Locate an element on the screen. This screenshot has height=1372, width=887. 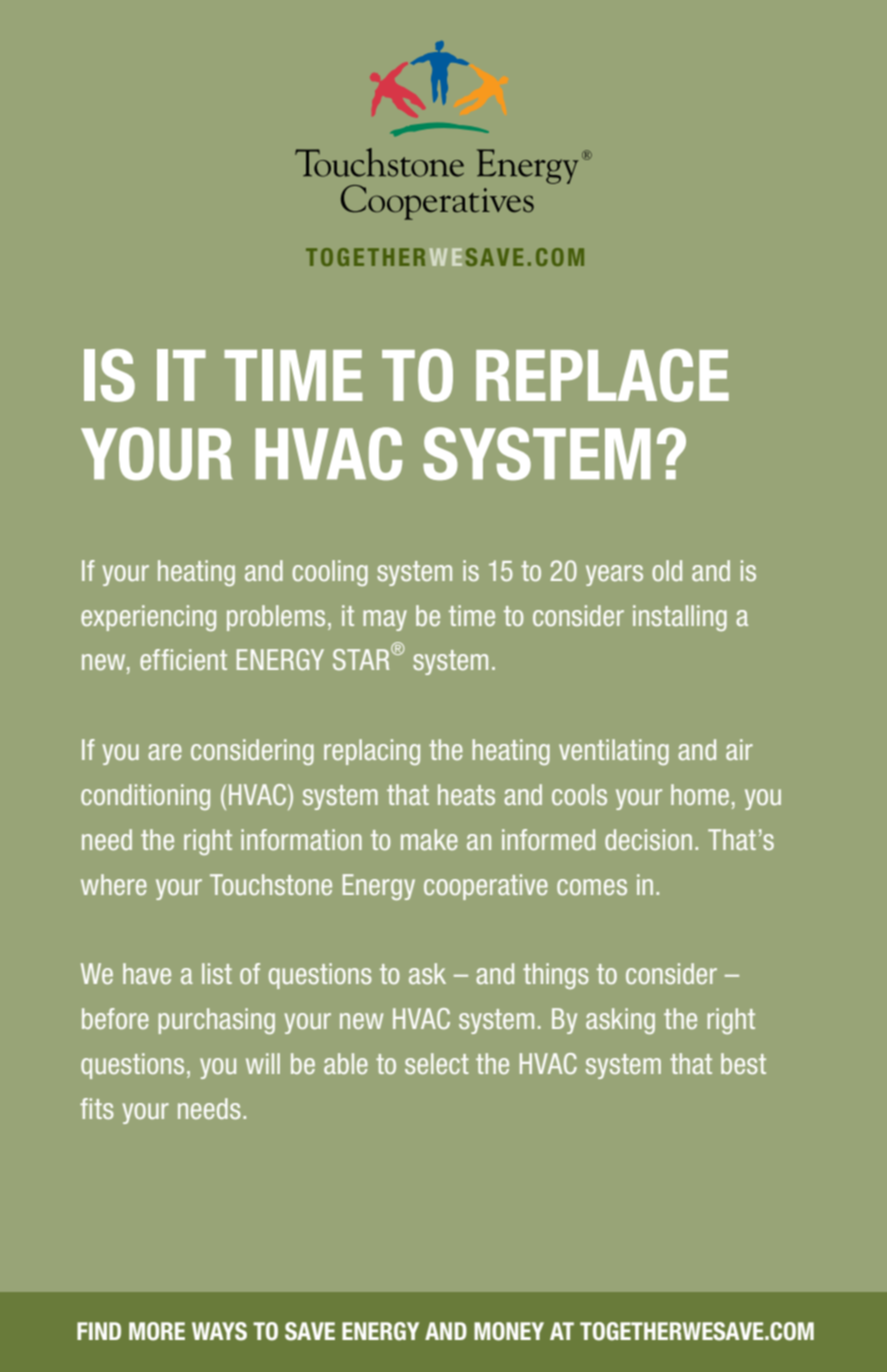
select is located at coordinates (437, 1063).
